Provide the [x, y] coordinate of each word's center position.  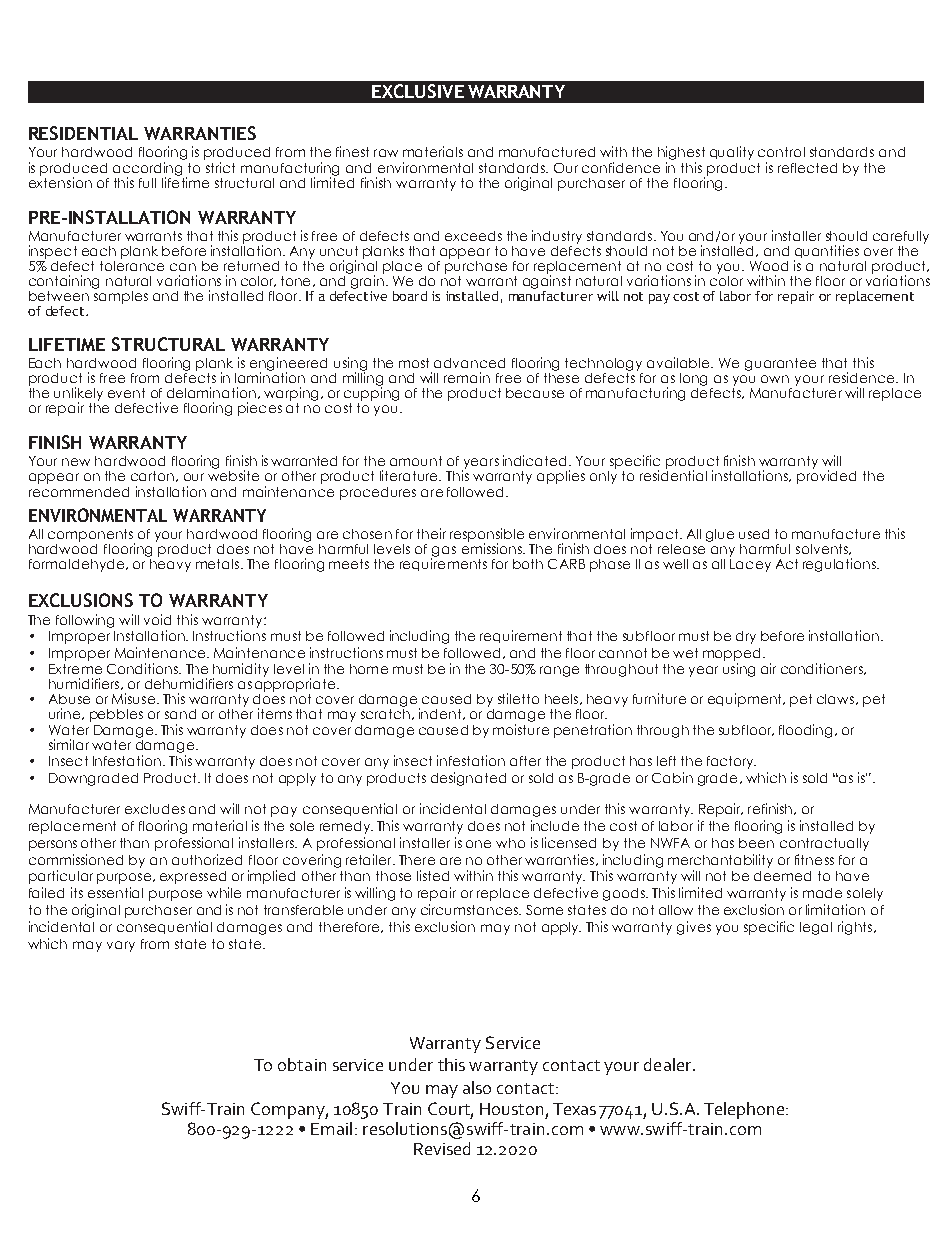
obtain [302, 1064]
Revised [442, 1148]
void [157, 619]
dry [746, 637]
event [126, 393]
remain [467, 377]
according [147, 170]
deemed [782, 876]
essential [115, 892]
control [781, 152]
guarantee [780, 364]
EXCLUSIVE [418, 91]
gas [443, 552]
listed [433, 875]
